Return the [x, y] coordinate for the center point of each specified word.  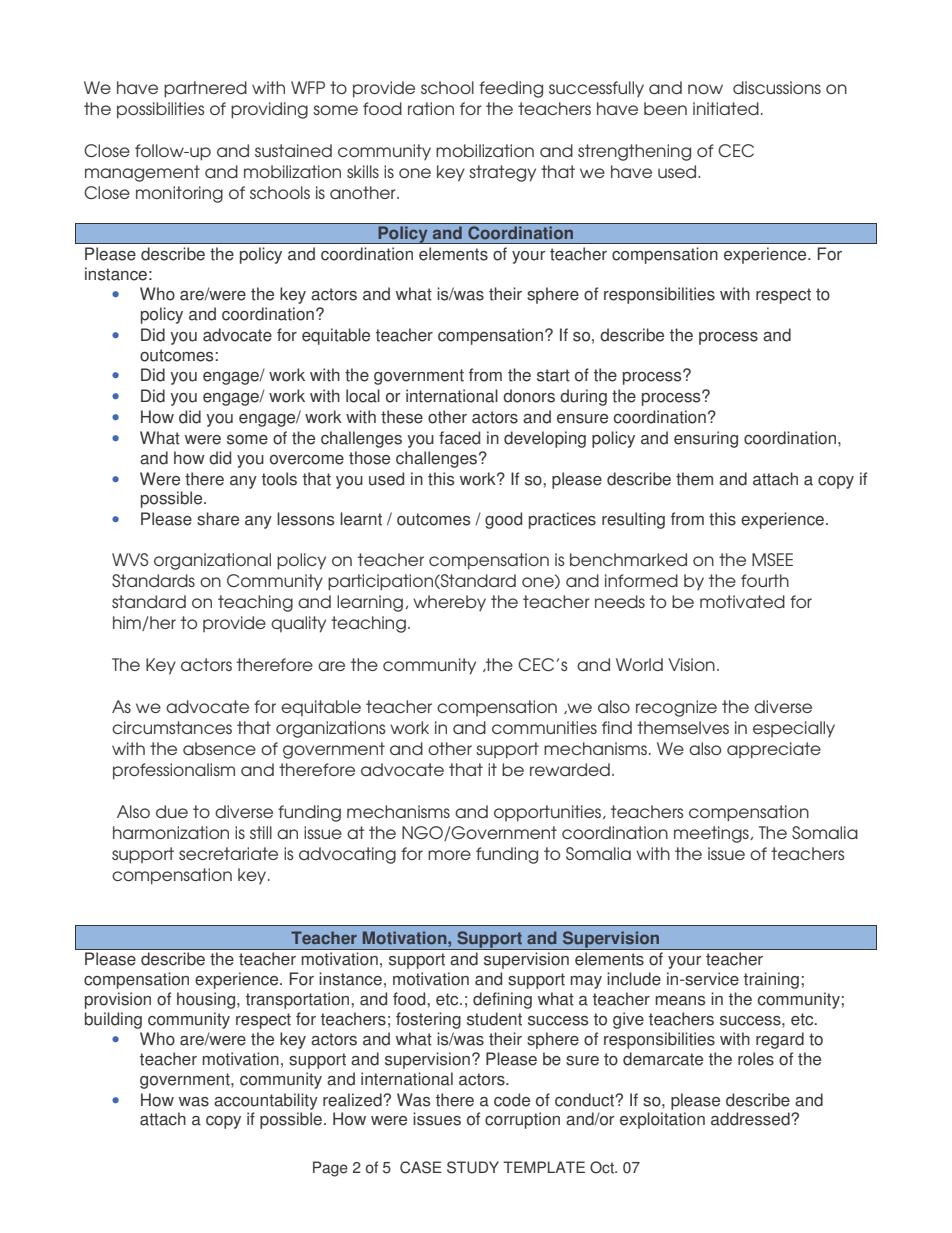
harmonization [171, 832]
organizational [212, 561]
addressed [751, 1119]
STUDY [473, 1167]
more [449, 855]
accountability [266, 1101]
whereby [449, 603]
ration [431, 108]
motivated [742, 601]
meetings [712, 834]
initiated [726, 108]
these [402, 417]
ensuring [706, 439]
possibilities [160, 110]
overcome [307, 460]
